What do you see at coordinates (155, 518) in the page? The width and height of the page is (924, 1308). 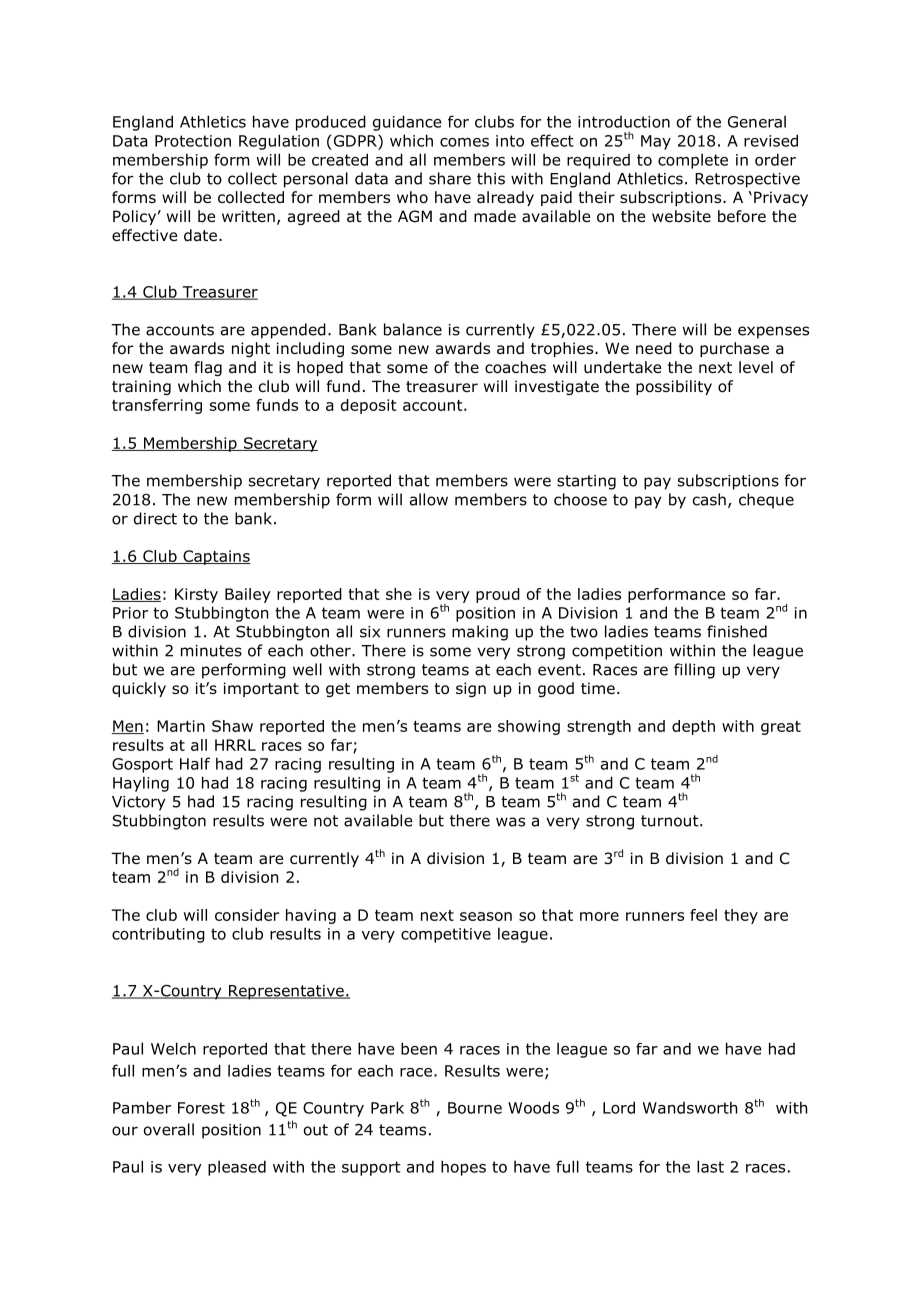 I see `direct` at bounding box center [155, 518].
